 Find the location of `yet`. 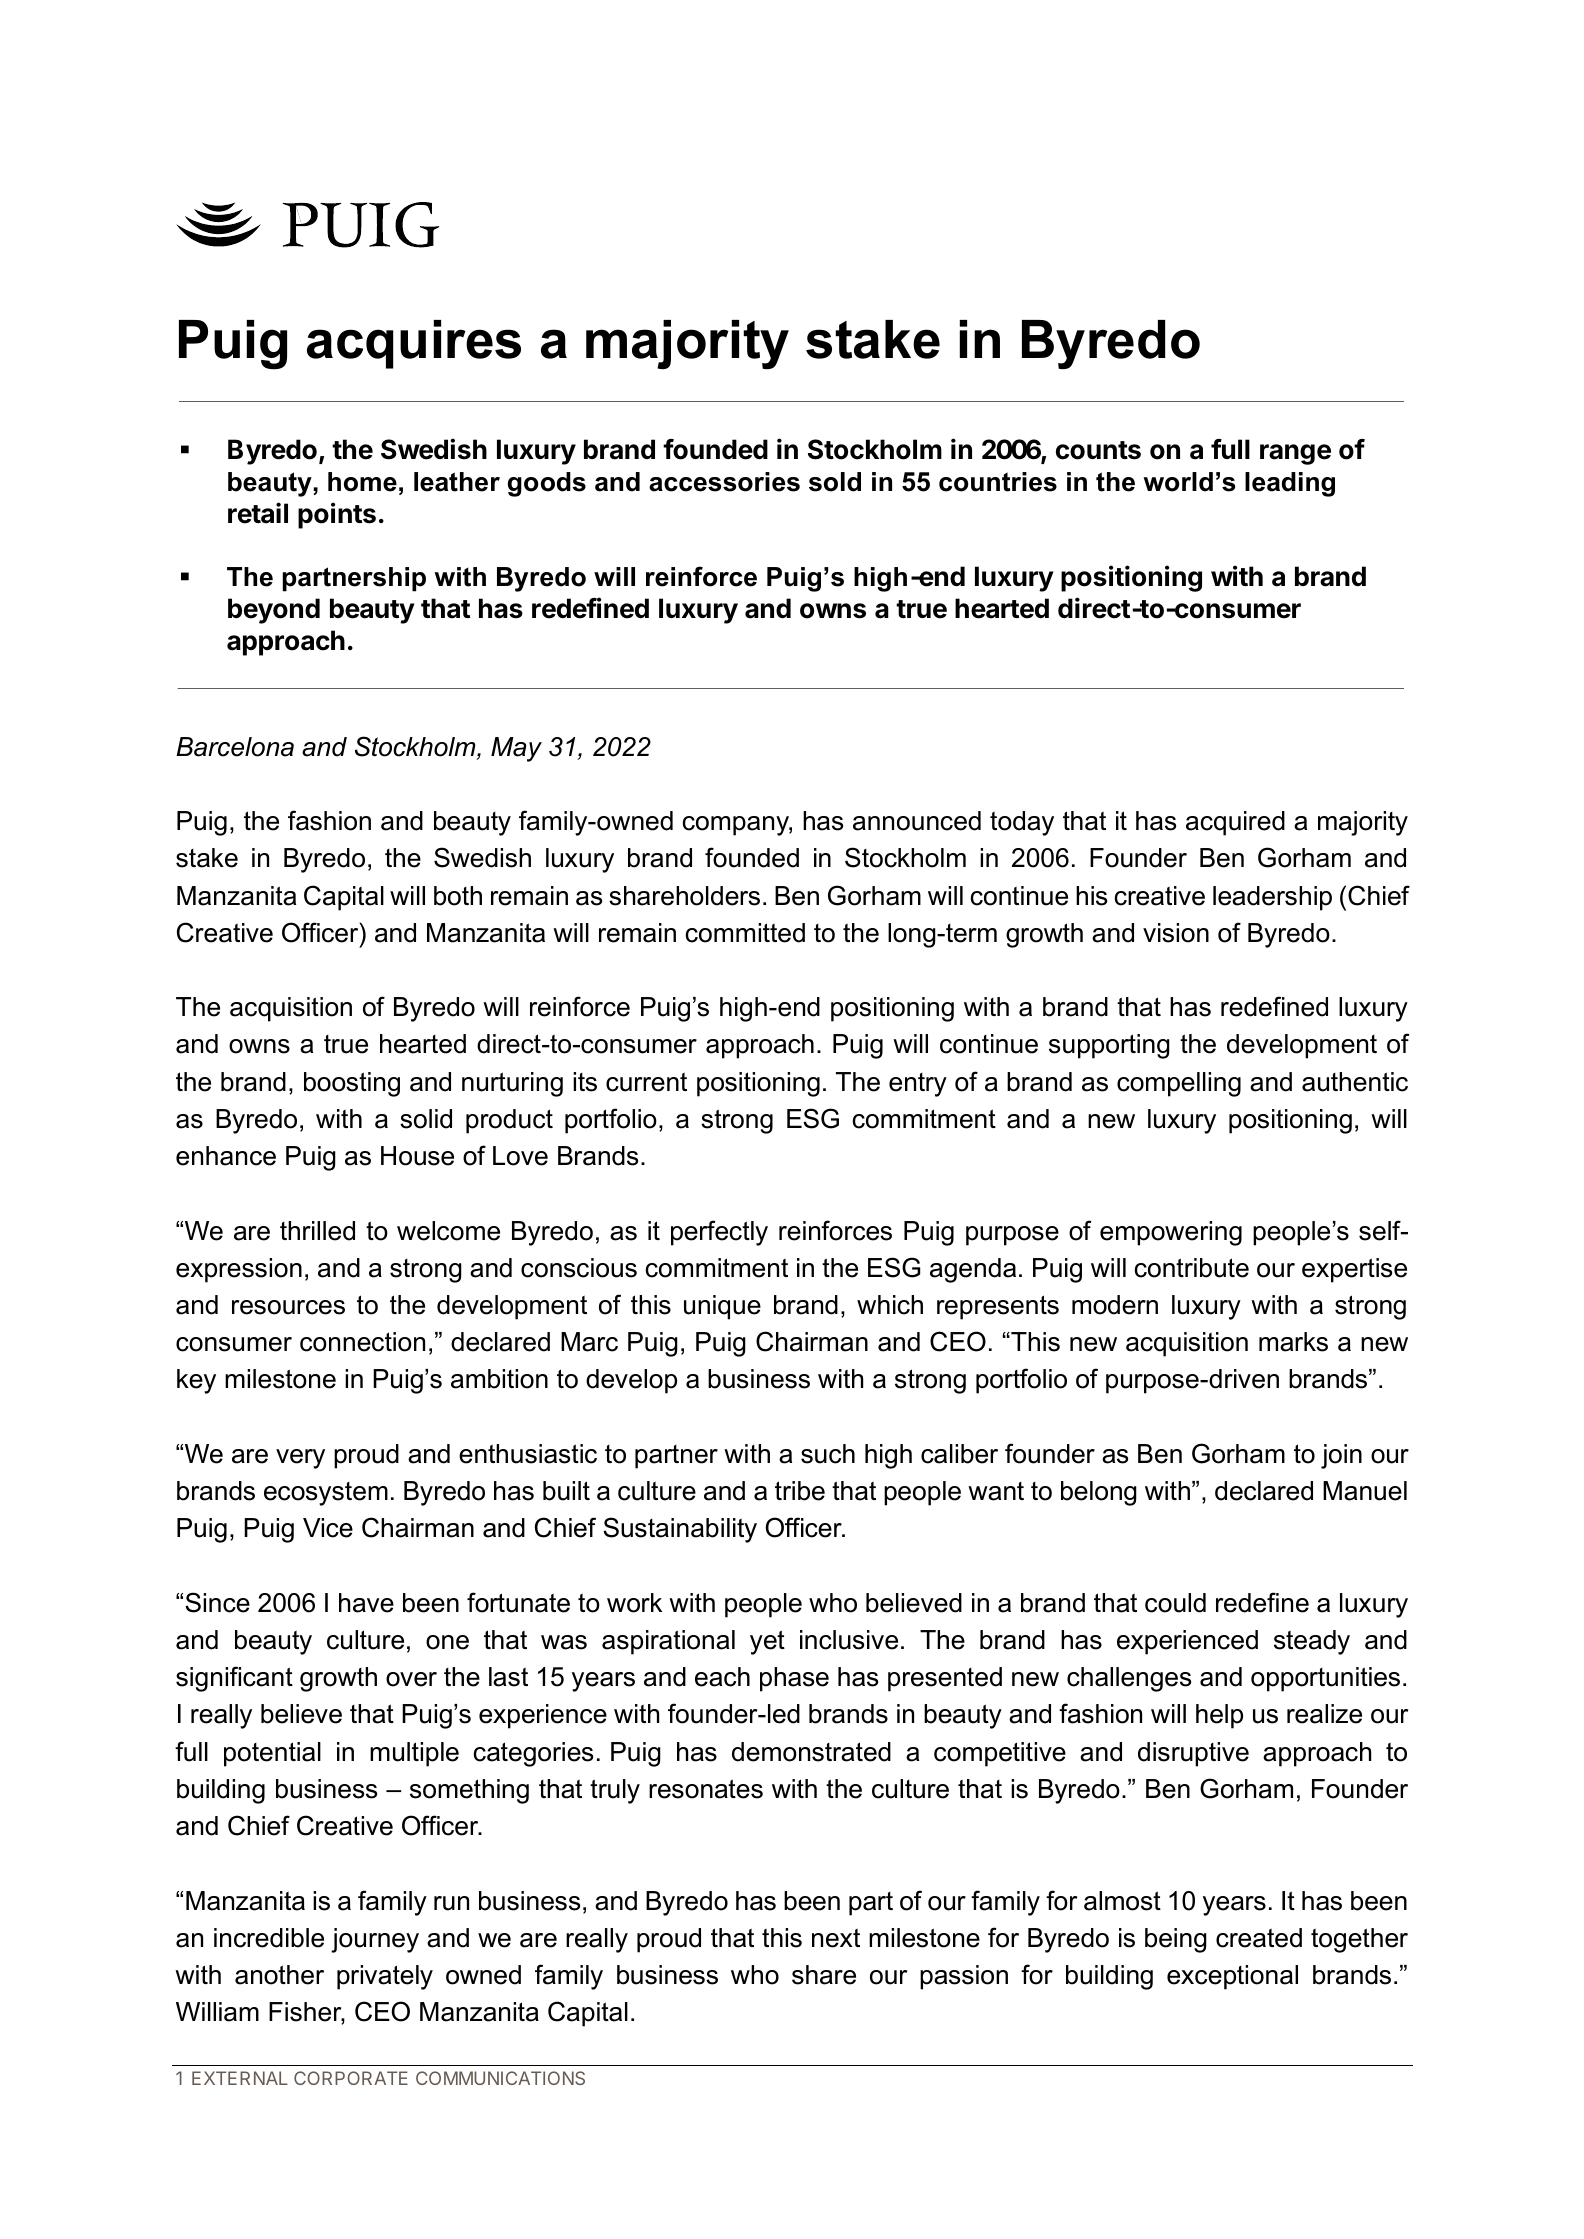

yet is located at coordinates (767, 1642).
